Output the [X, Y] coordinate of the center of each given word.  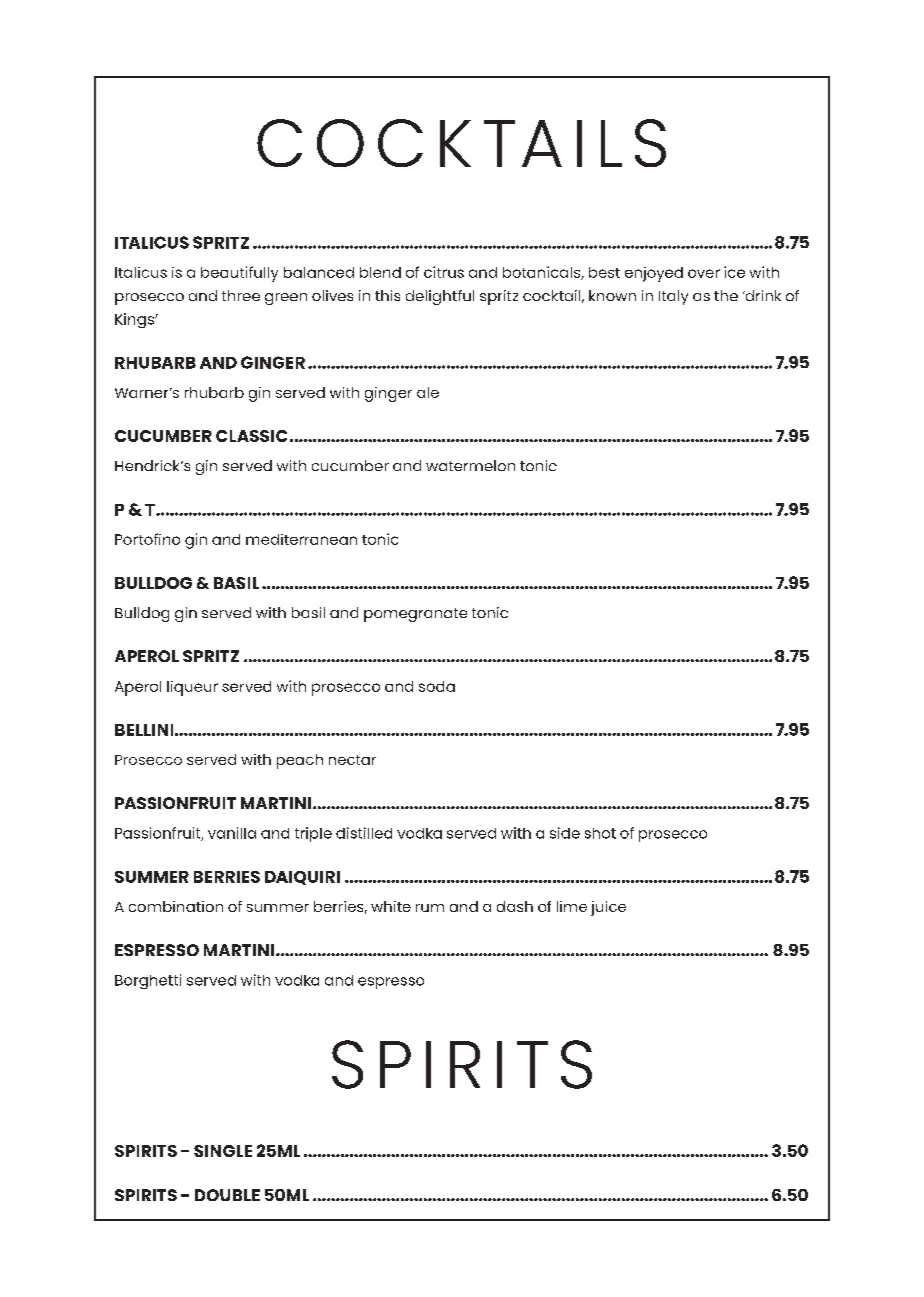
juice [608, 908]
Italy [673, 297]
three [241, 295]
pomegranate [415, 615]
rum [430, 908]
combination [176, 906]
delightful [440, 297]
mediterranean [301, 539]
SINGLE [223, 1151]
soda [437, 686]
